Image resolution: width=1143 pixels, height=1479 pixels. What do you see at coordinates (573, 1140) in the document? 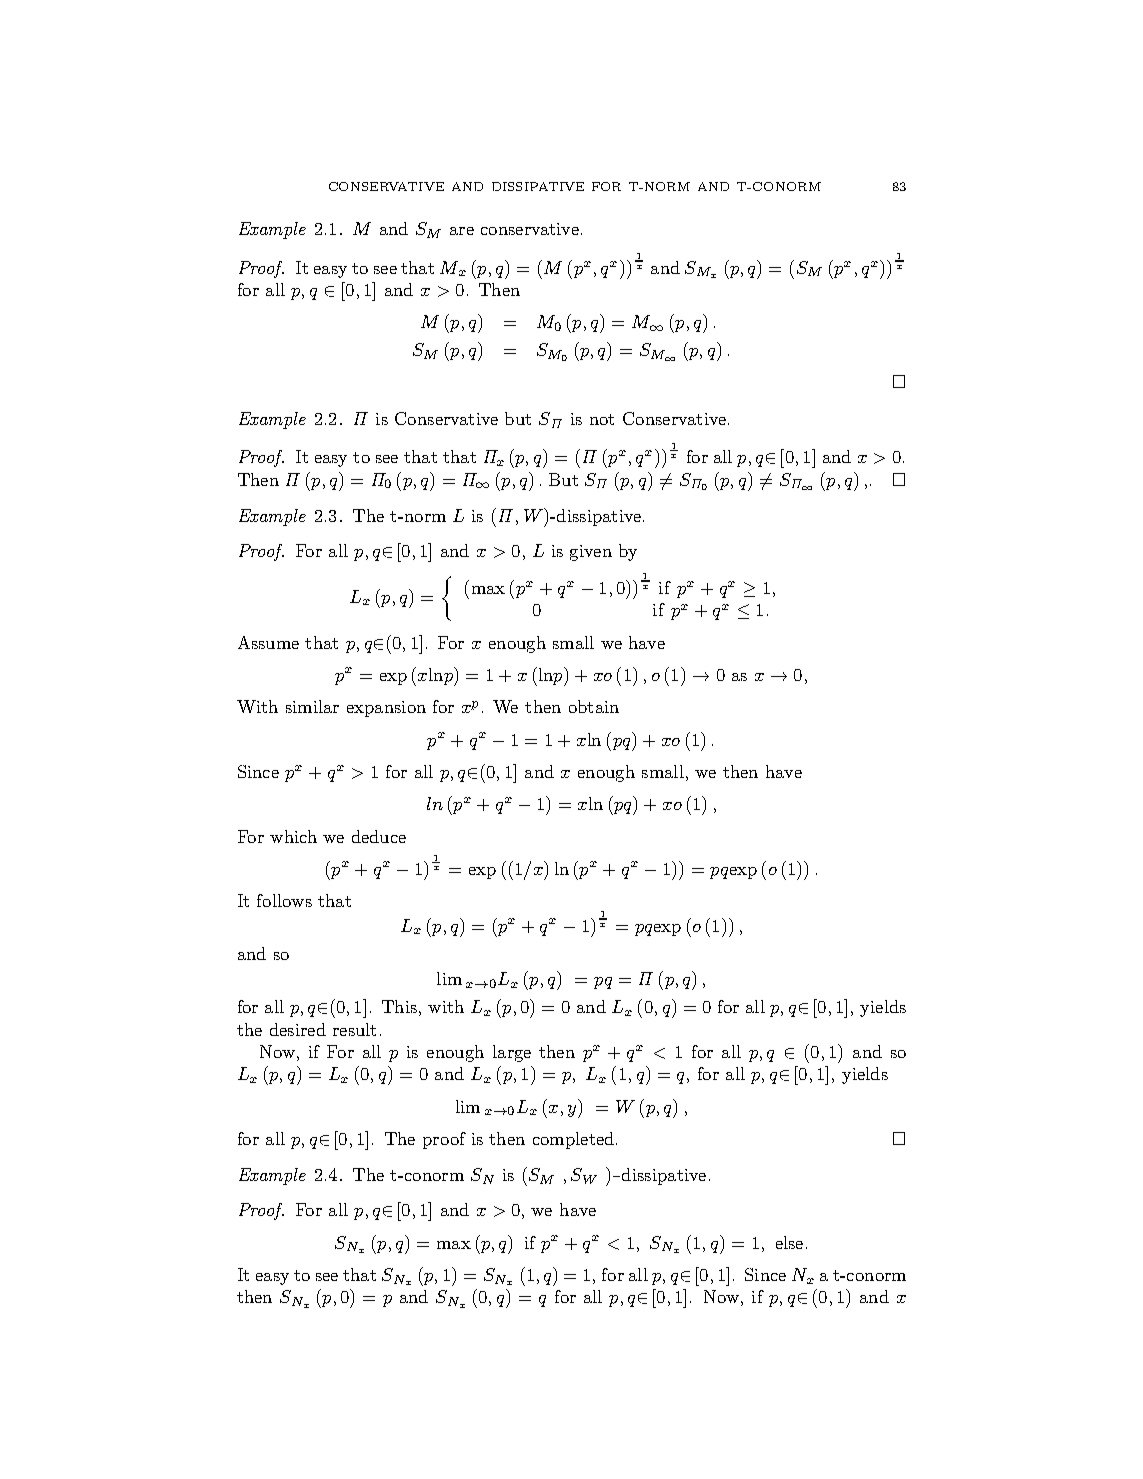
I see `completed` at bounding box center [573, 1140].
